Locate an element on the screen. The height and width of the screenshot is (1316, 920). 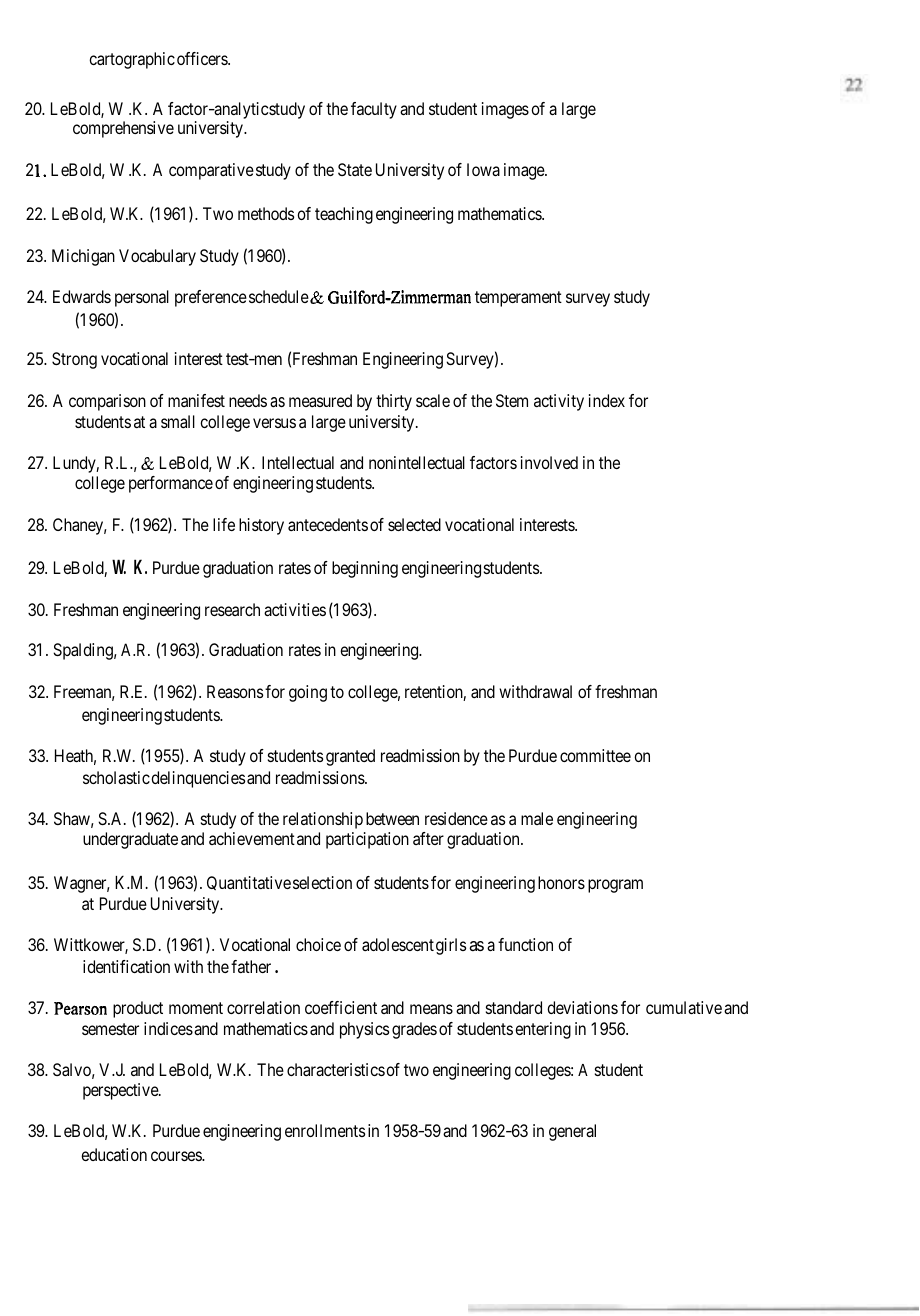
small is located at coordinates (178, 421).
